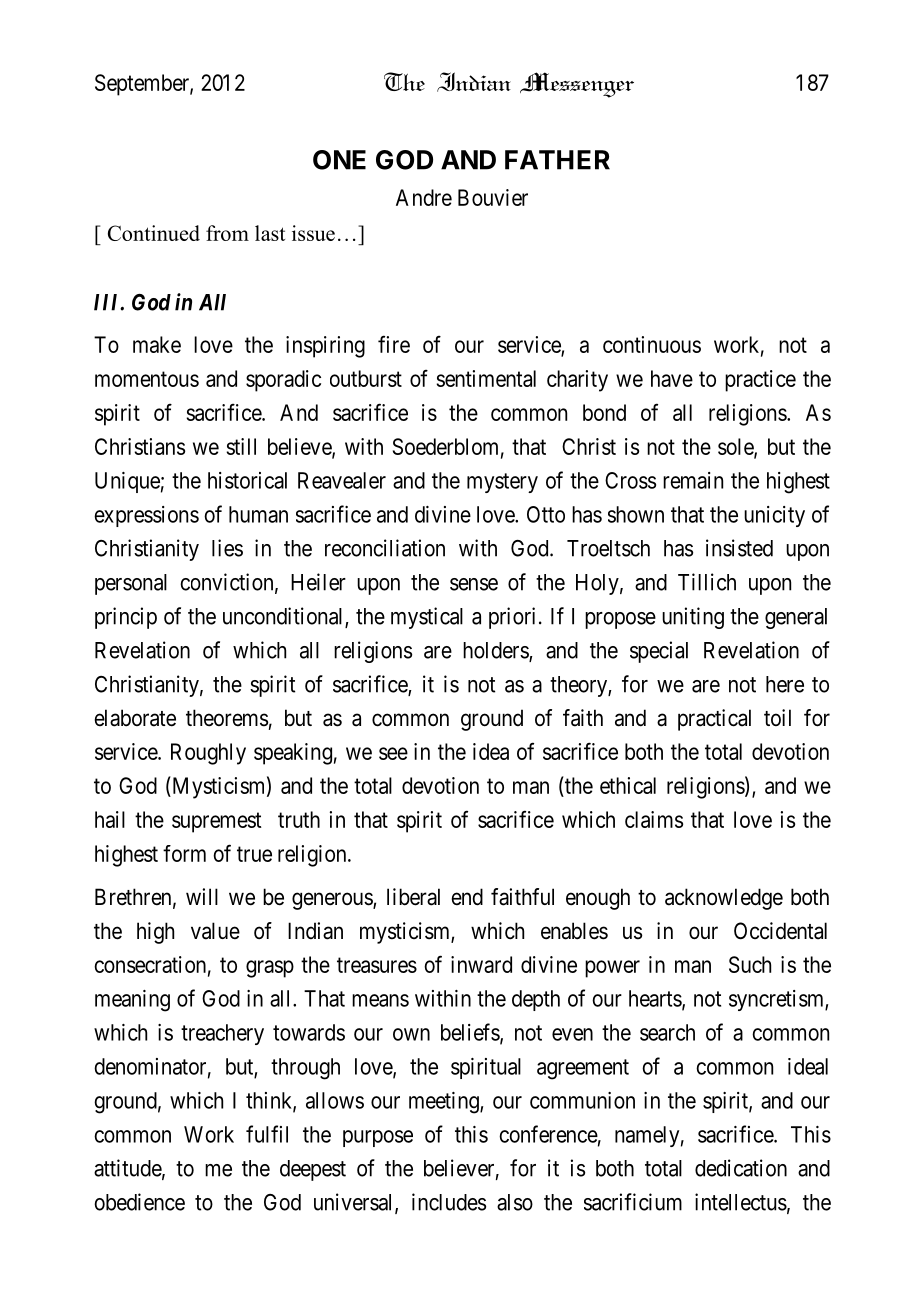 The height and width of the screenshot is (1313, 924). Describe the element at coordinates (139, 1202) in the screenshot. I see `obedience` at that location.
